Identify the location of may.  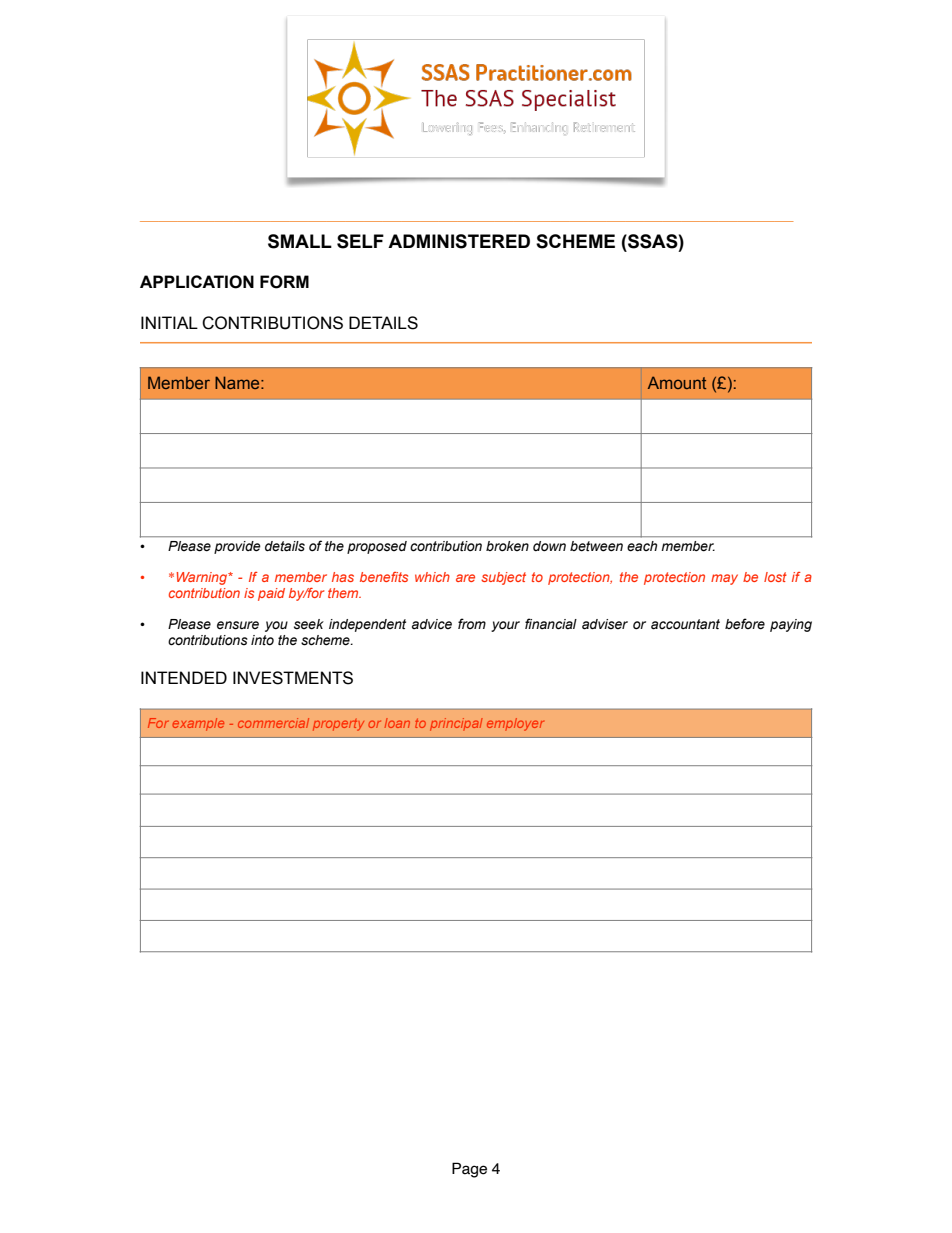
(724, 579).
